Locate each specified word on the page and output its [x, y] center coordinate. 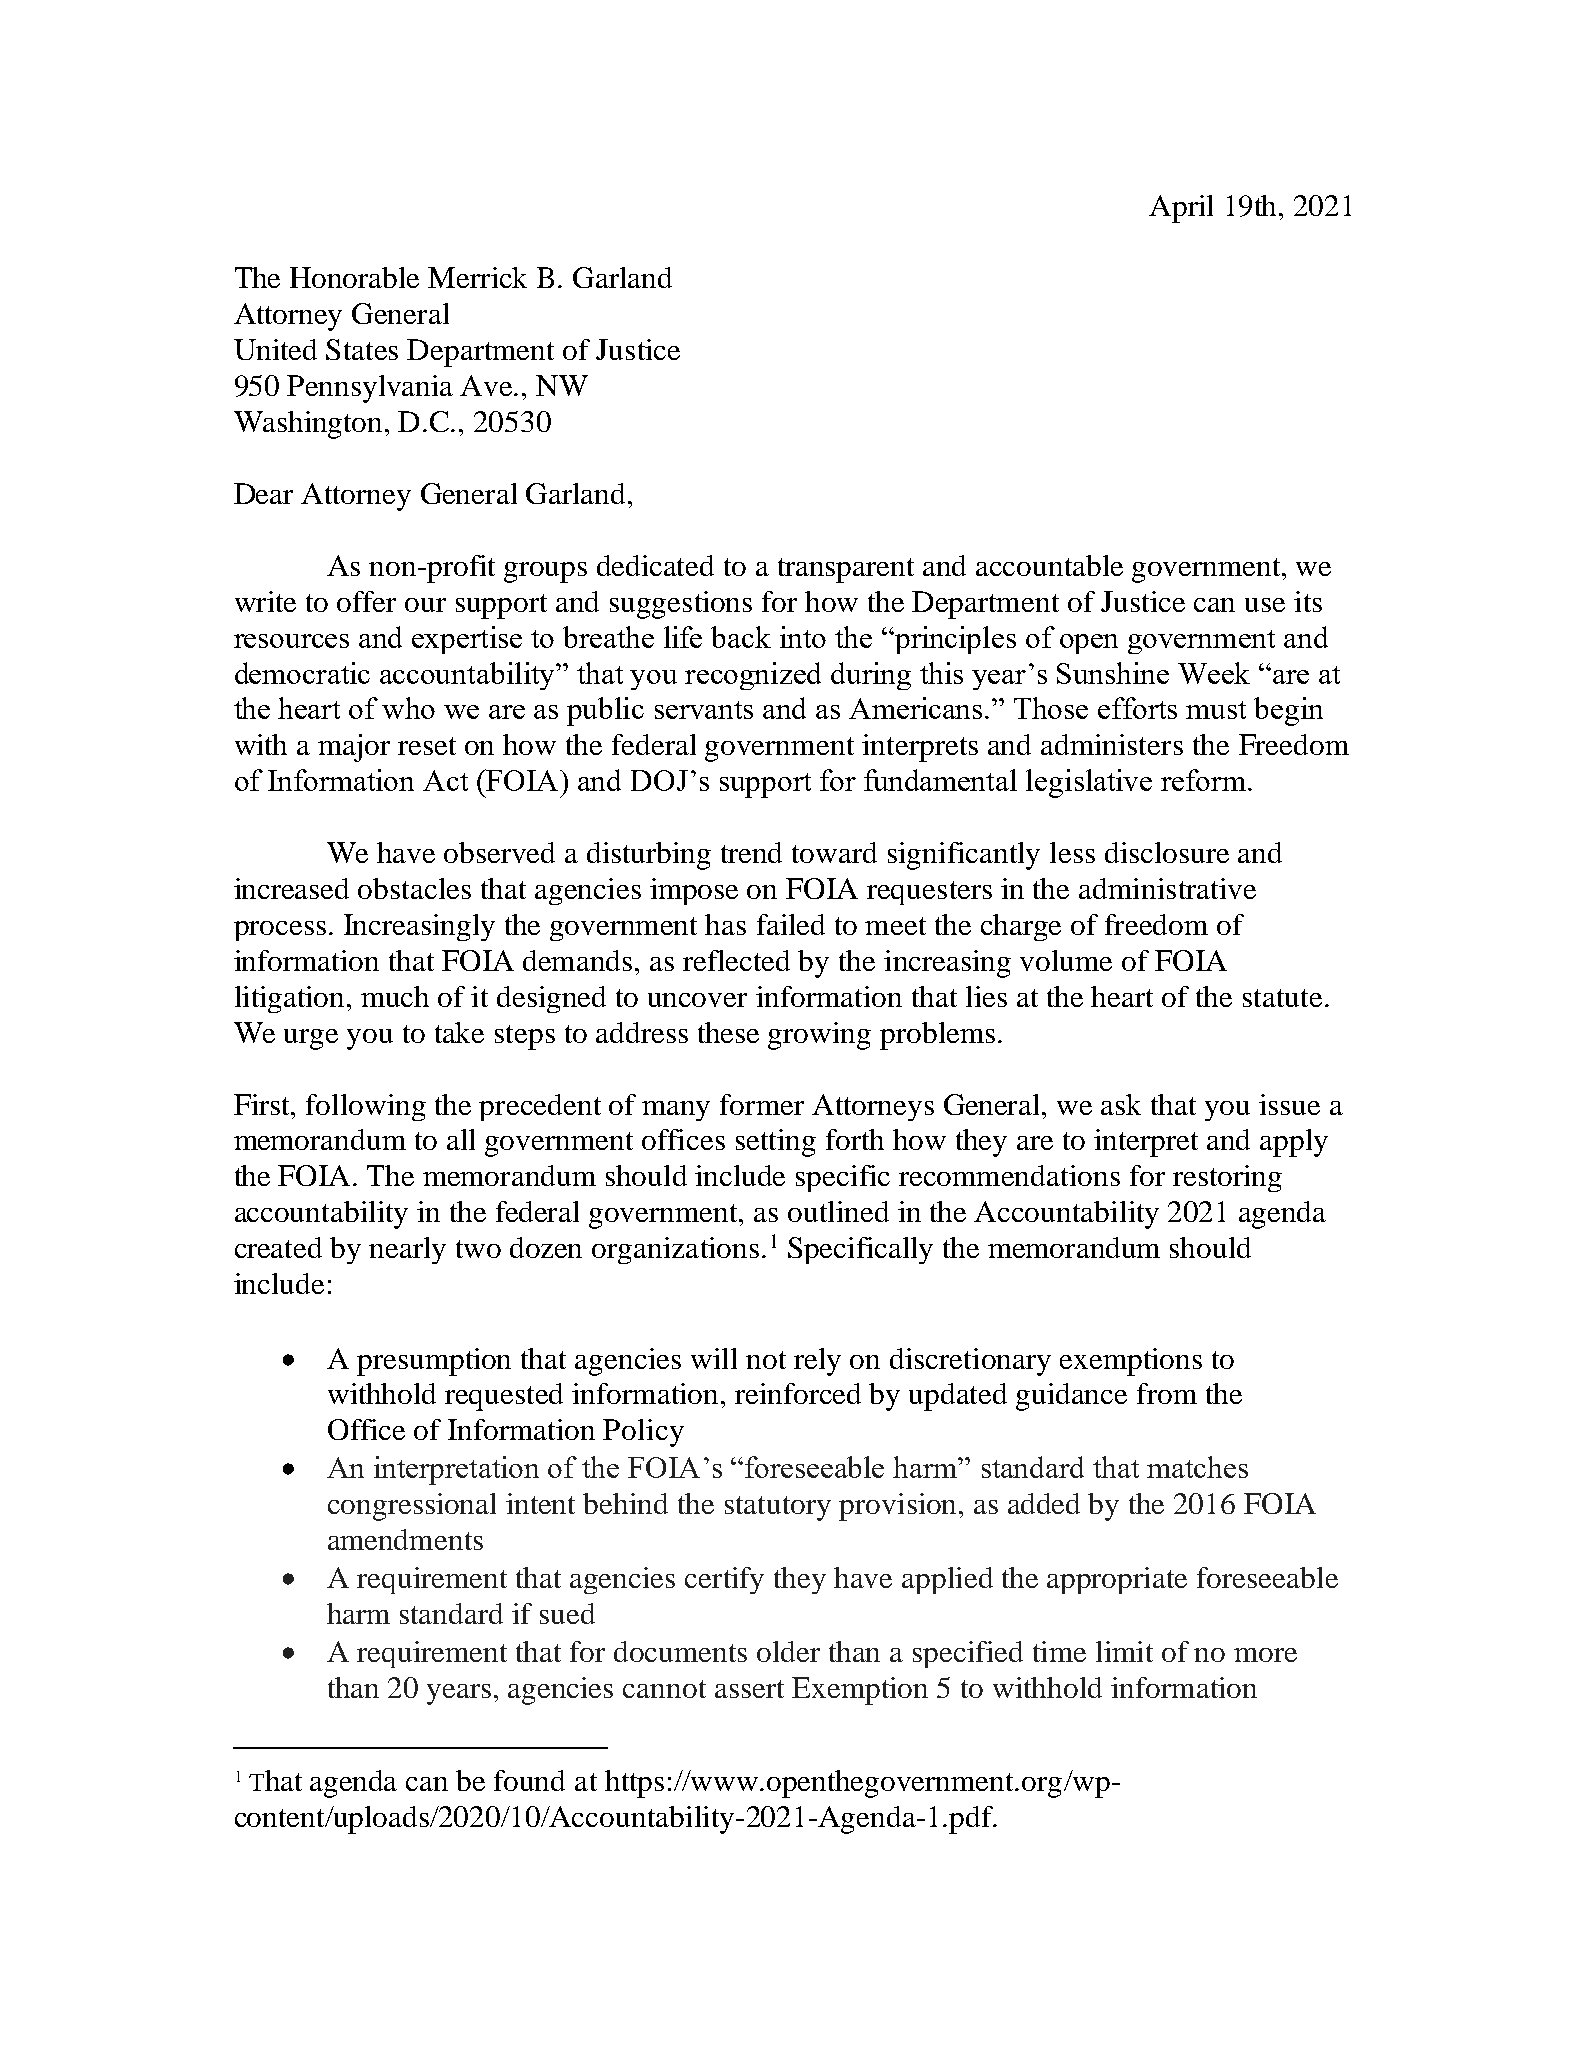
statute [1282, 998]
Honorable [354, 277]
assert [749, 1689]
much [395, 996]
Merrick [477, 277]
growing [819, 1036]
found [529, 1780]
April [1181, 209]
